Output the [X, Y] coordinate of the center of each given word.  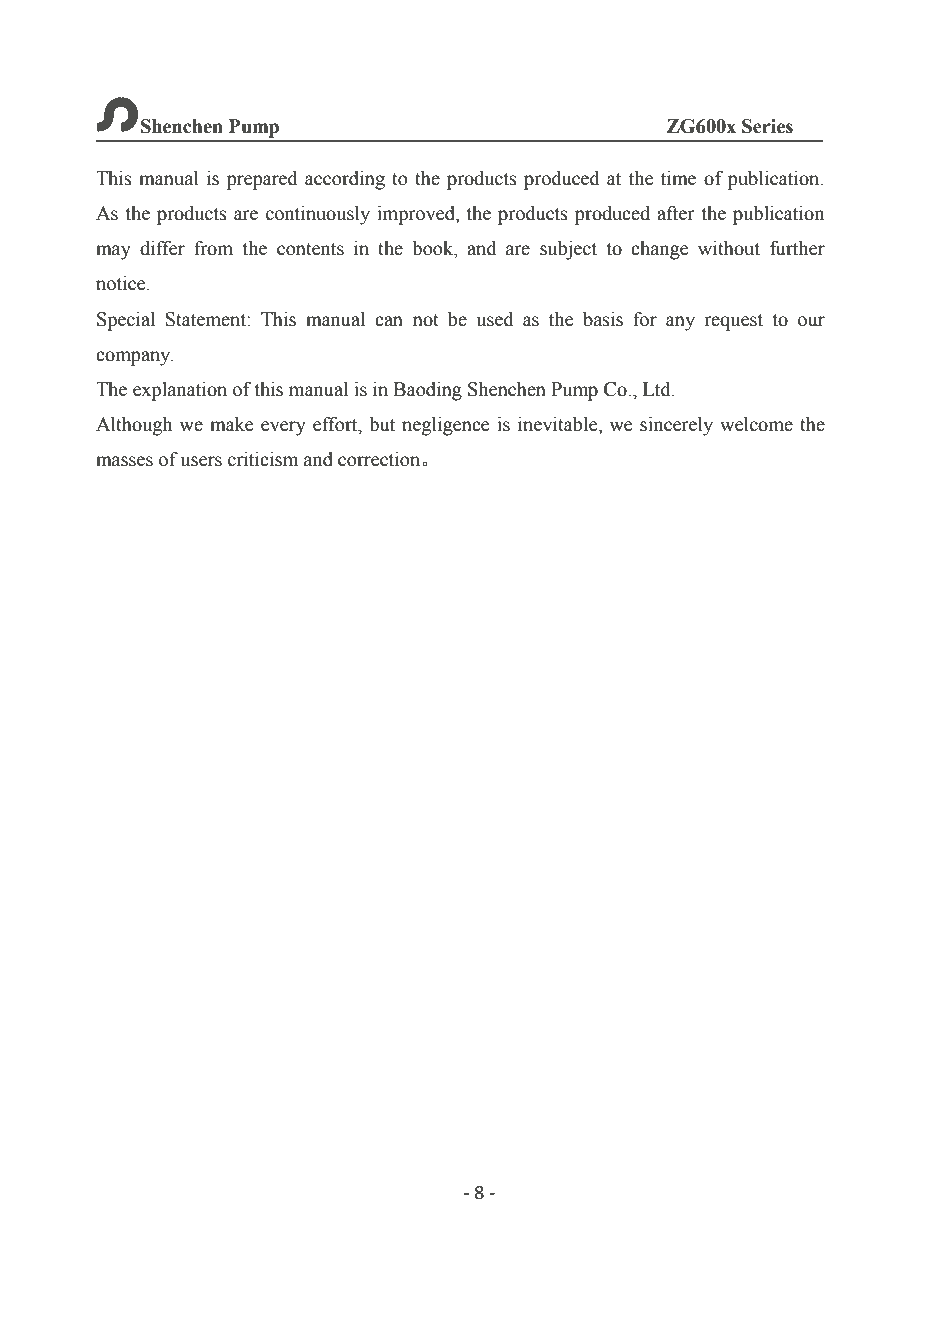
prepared [262, 180]
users [201, 461]
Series [767, 126]
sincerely [676, 426]
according [345, 180]
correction [380, 459]
